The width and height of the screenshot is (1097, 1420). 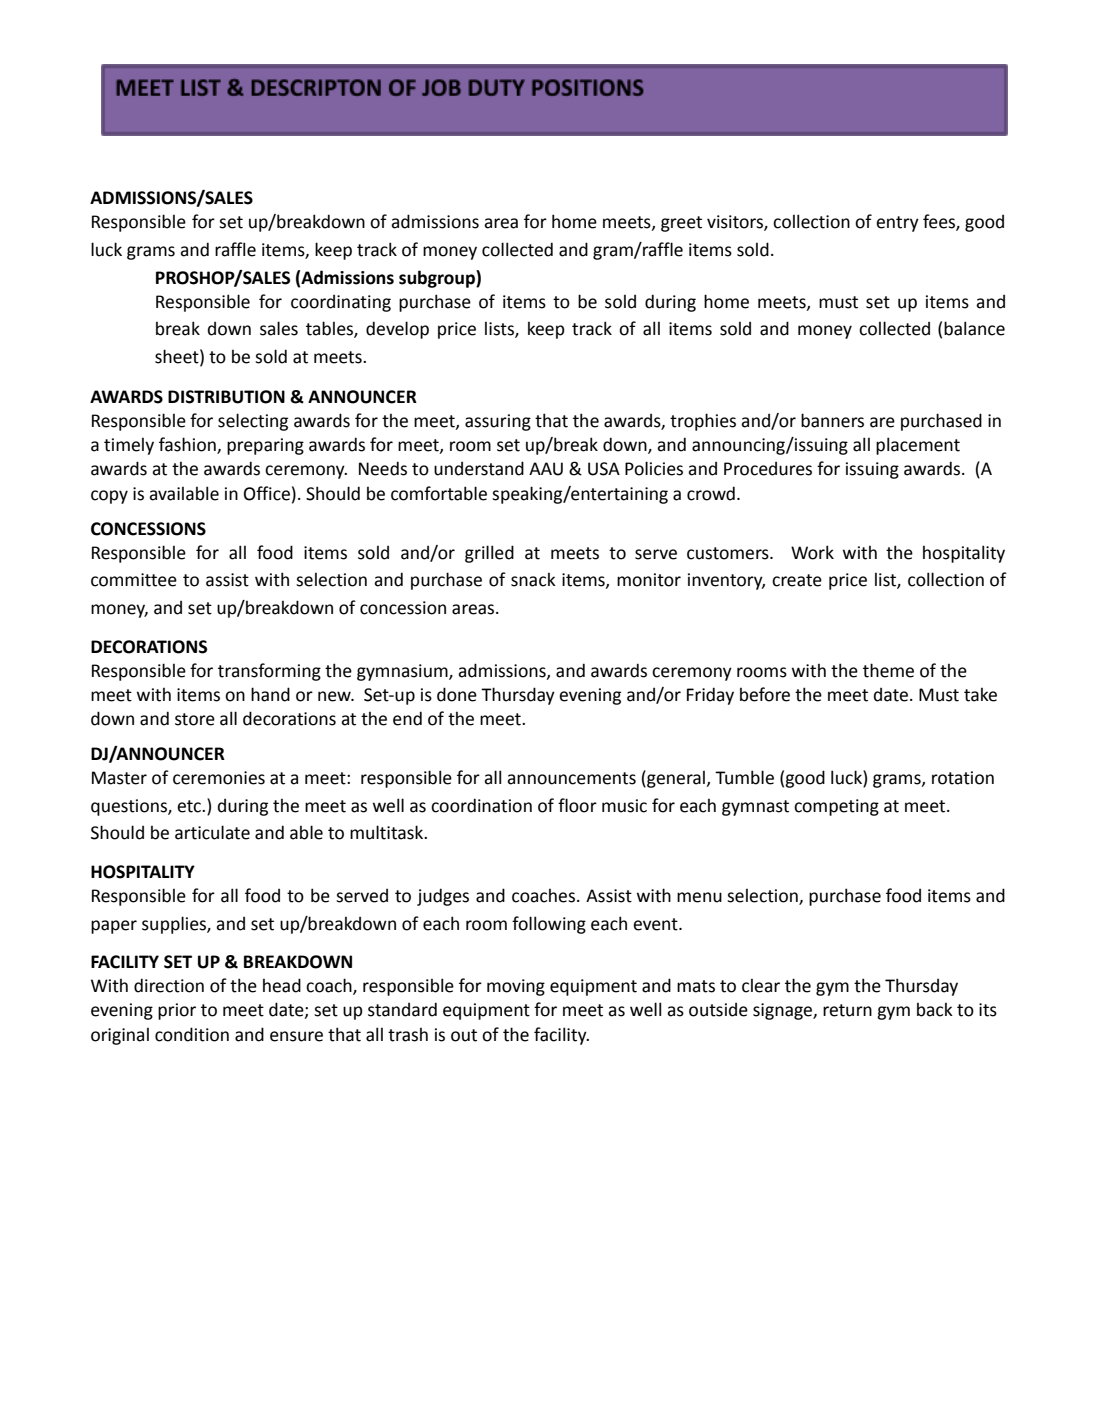 I want to click on announcements, so click(x=571, y=778).
